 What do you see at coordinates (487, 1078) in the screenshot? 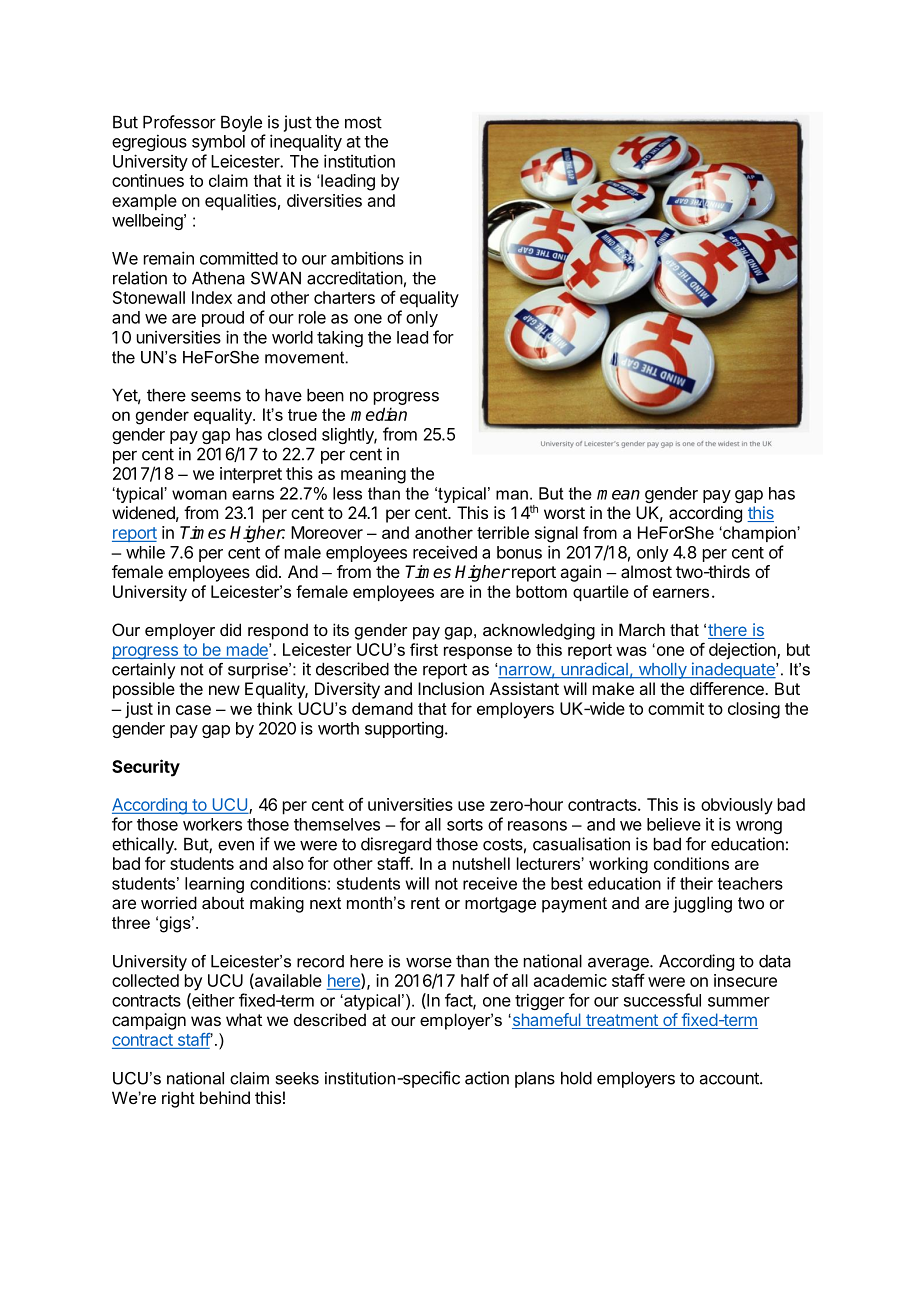
I see `action` at bounding box center [487, 1078].
